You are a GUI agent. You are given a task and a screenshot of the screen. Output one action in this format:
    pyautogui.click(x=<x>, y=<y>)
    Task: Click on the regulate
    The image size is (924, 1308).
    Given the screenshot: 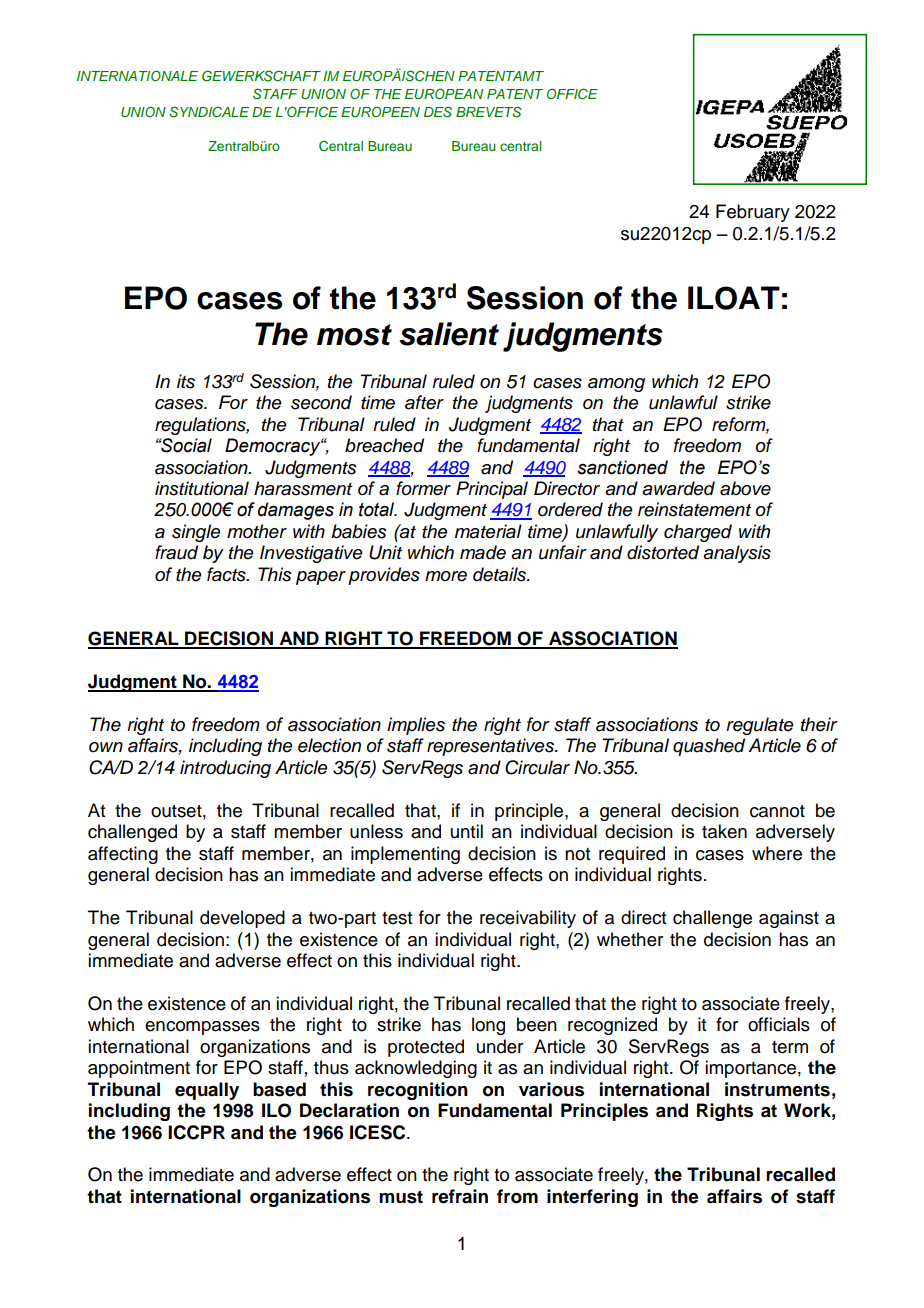 What is the action you would take?
    pyautogui.click(x=760, y=726)
